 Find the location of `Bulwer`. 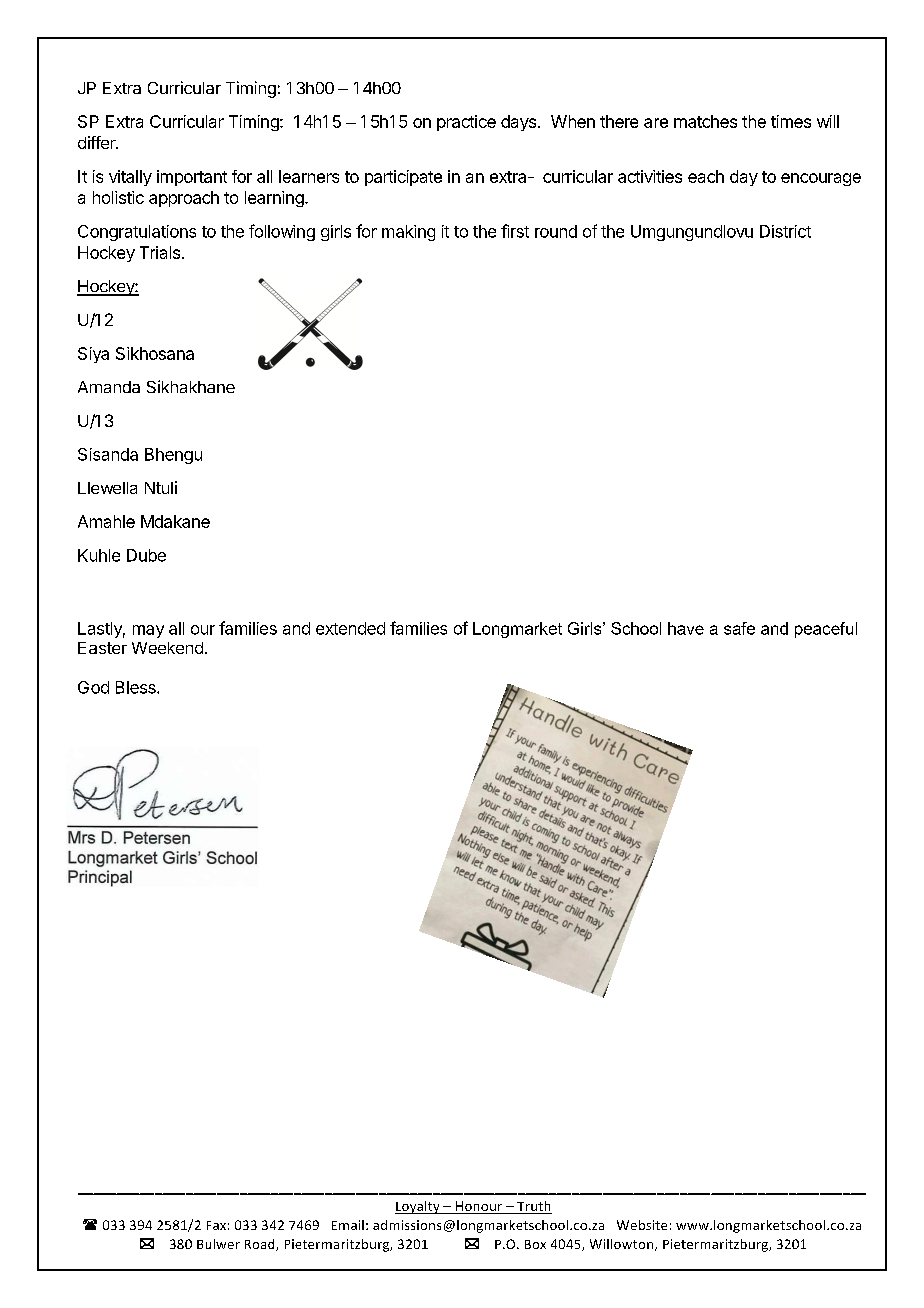

Bulwer is located at coordinates (218, 1244).
